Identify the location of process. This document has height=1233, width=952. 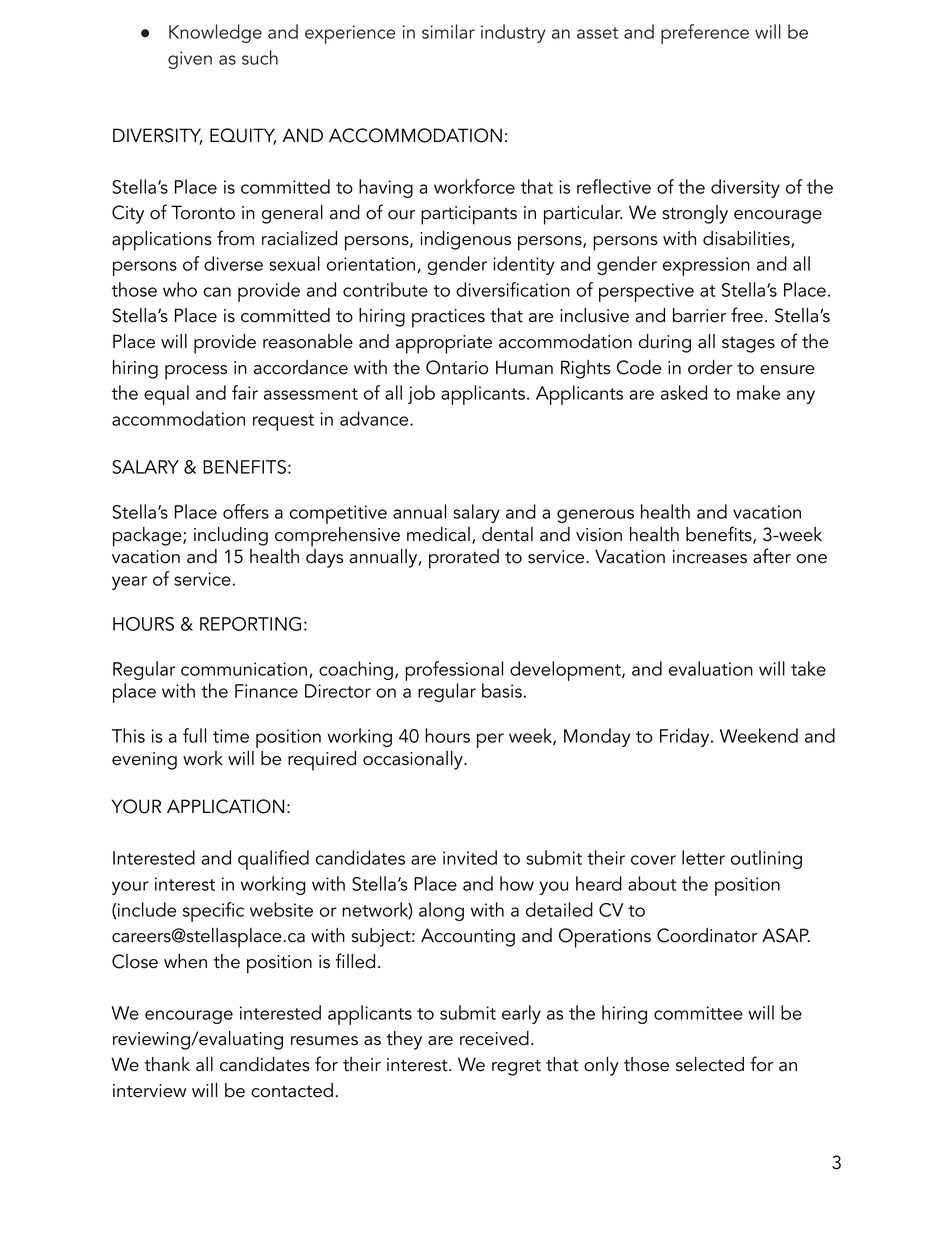
(196, 372).
